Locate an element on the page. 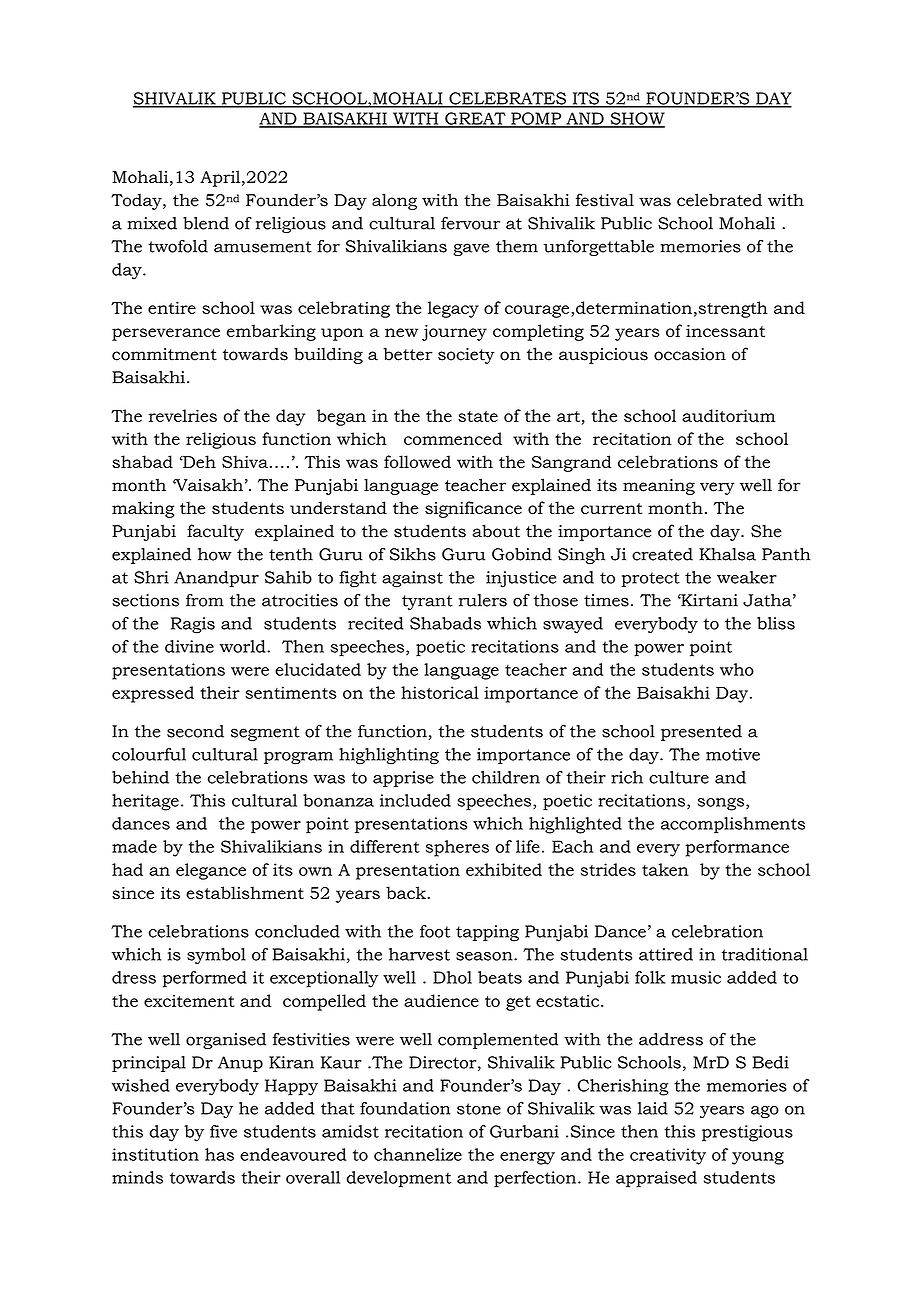 The width and height of the page is (924, 1308). who is located at coordinates (737, 669).
